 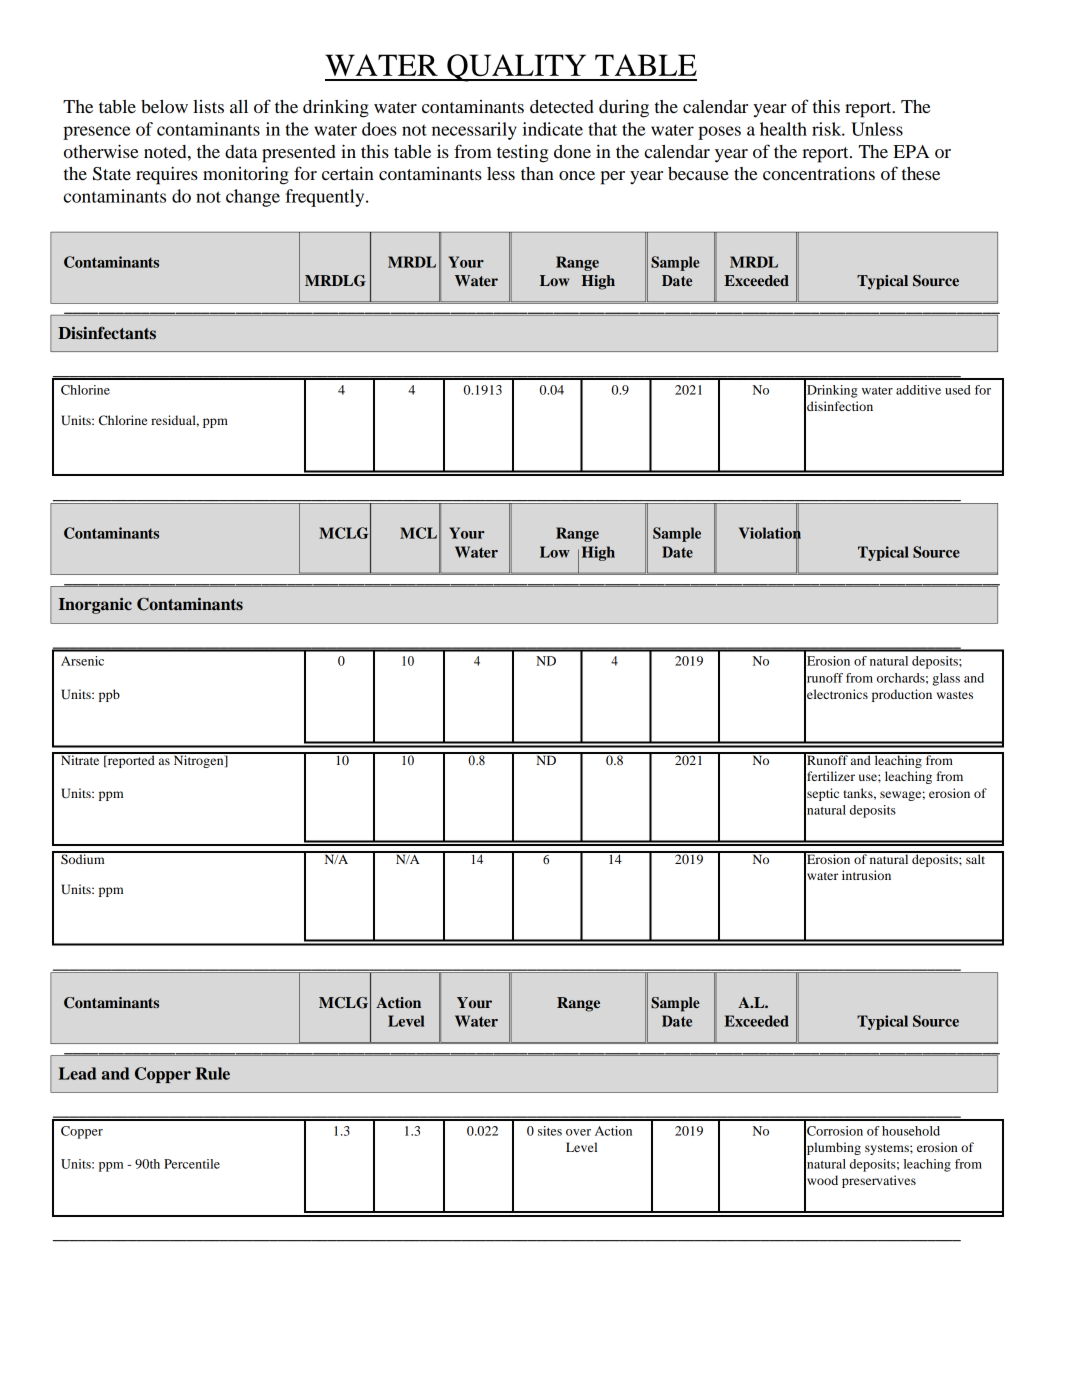 I want to click on below, so click(x=164, y=107).
